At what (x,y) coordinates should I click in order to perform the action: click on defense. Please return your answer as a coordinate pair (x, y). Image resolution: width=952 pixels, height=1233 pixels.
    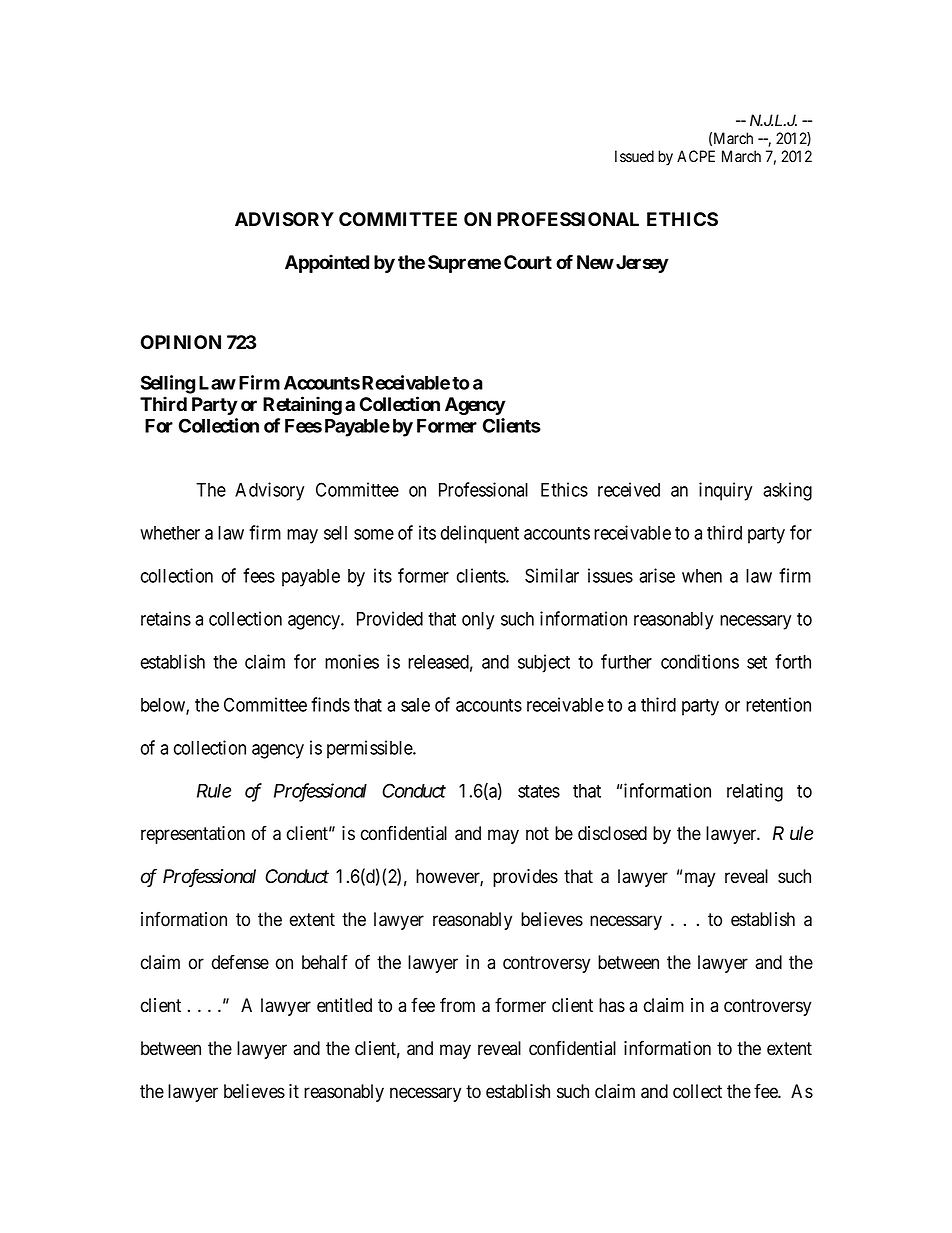
    Looking at the image, I should click on (240, 962).
